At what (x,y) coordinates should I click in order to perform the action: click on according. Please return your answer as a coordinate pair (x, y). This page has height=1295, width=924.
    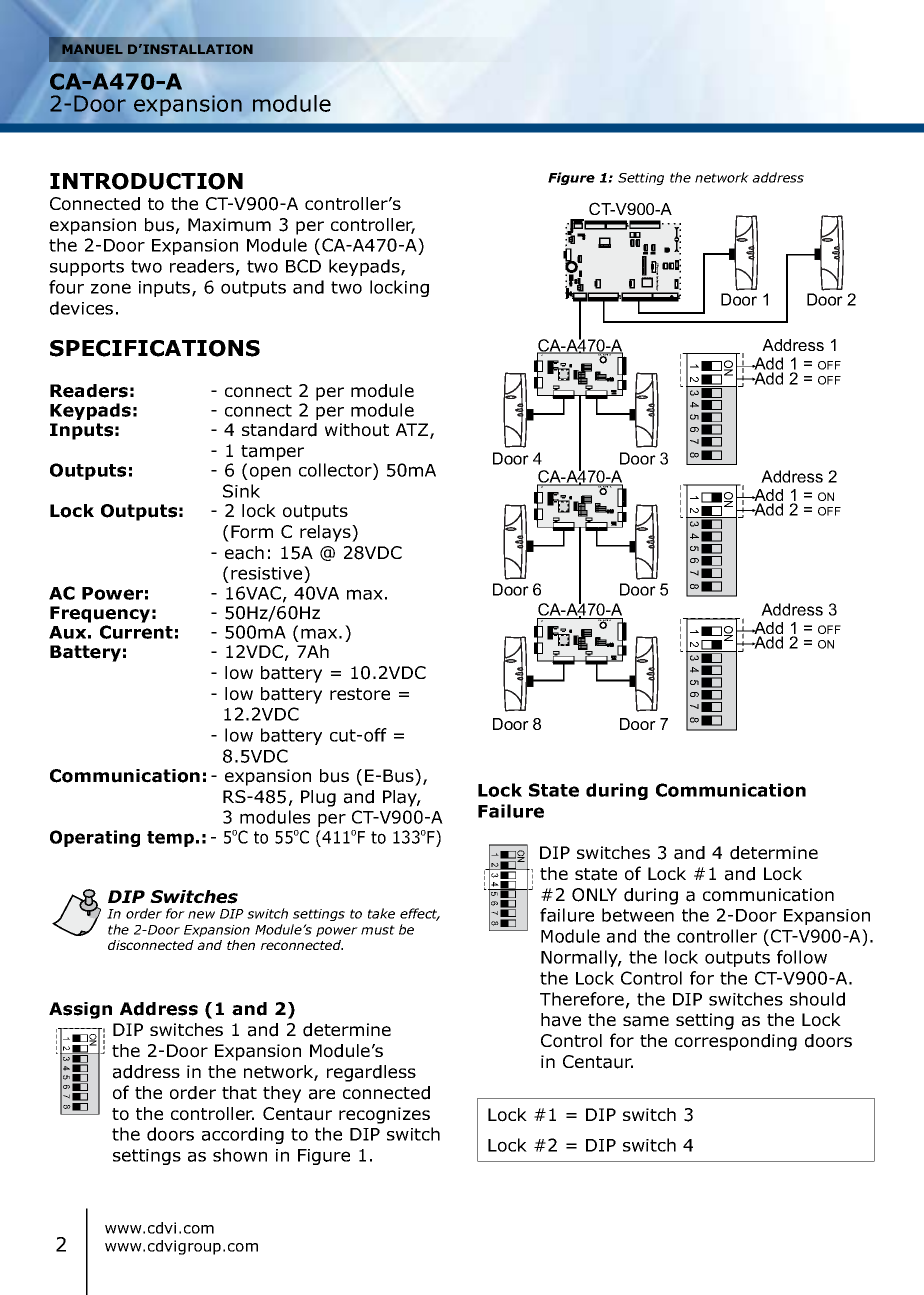
    Looking at the image, I should click on (243, 1135).
